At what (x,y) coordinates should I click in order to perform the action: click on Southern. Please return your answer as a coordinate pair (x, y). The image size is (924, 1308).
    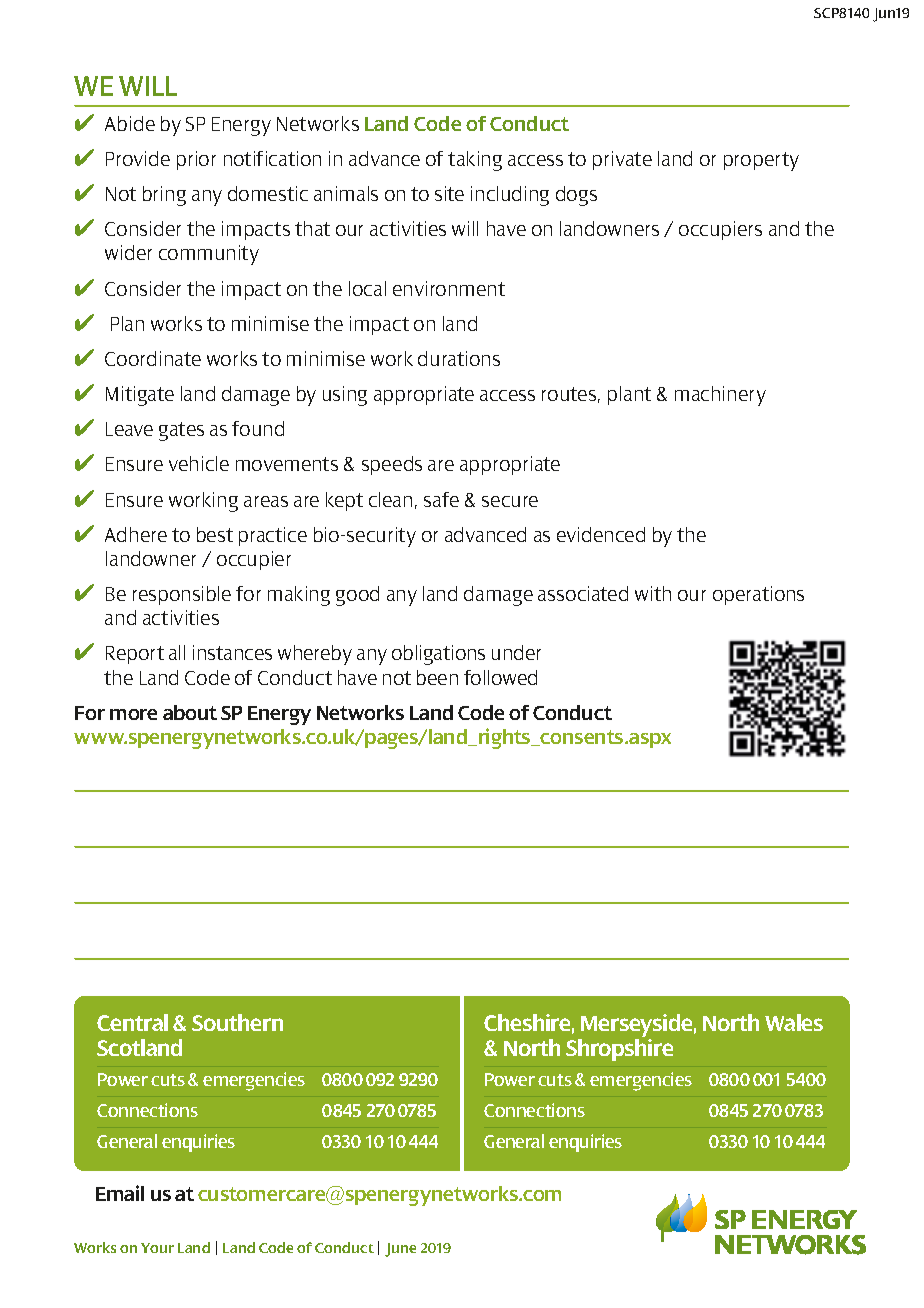
    Looking at the image, I should click on (237, 1022).
